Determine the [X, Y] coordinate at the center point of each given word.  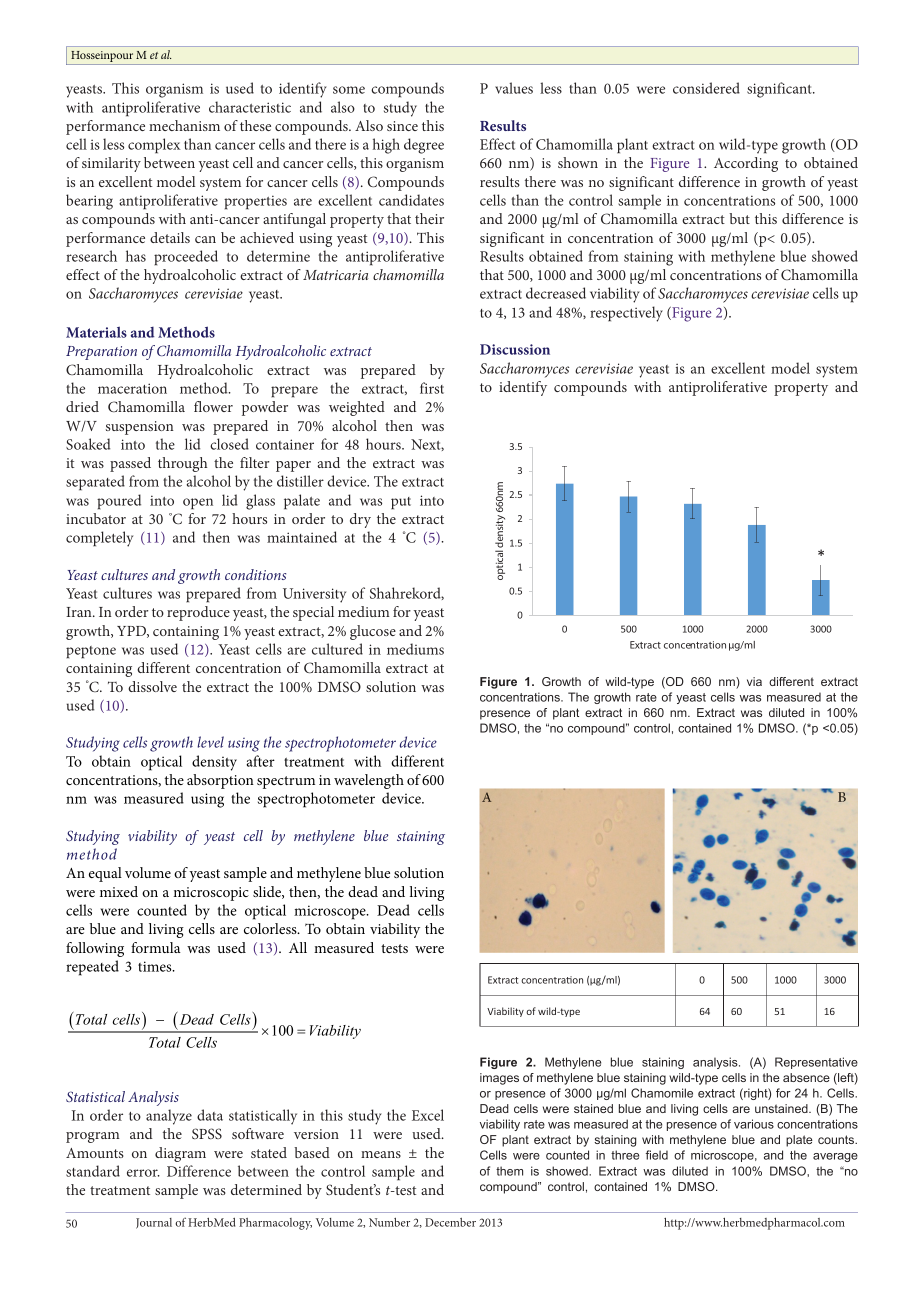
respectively [626, 314]
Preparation [101, 353]
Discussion [515, 349]
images [499, 1079]
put [401, 503]
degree [424, 146]
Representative [816, 1063]
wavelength [369, 781]
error [143, 1173]
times [156, 966]
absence [806, 1077]
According [746, 164]
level [210, 742]
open [198, 504]
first [432, 388]
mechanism [184, 125]
